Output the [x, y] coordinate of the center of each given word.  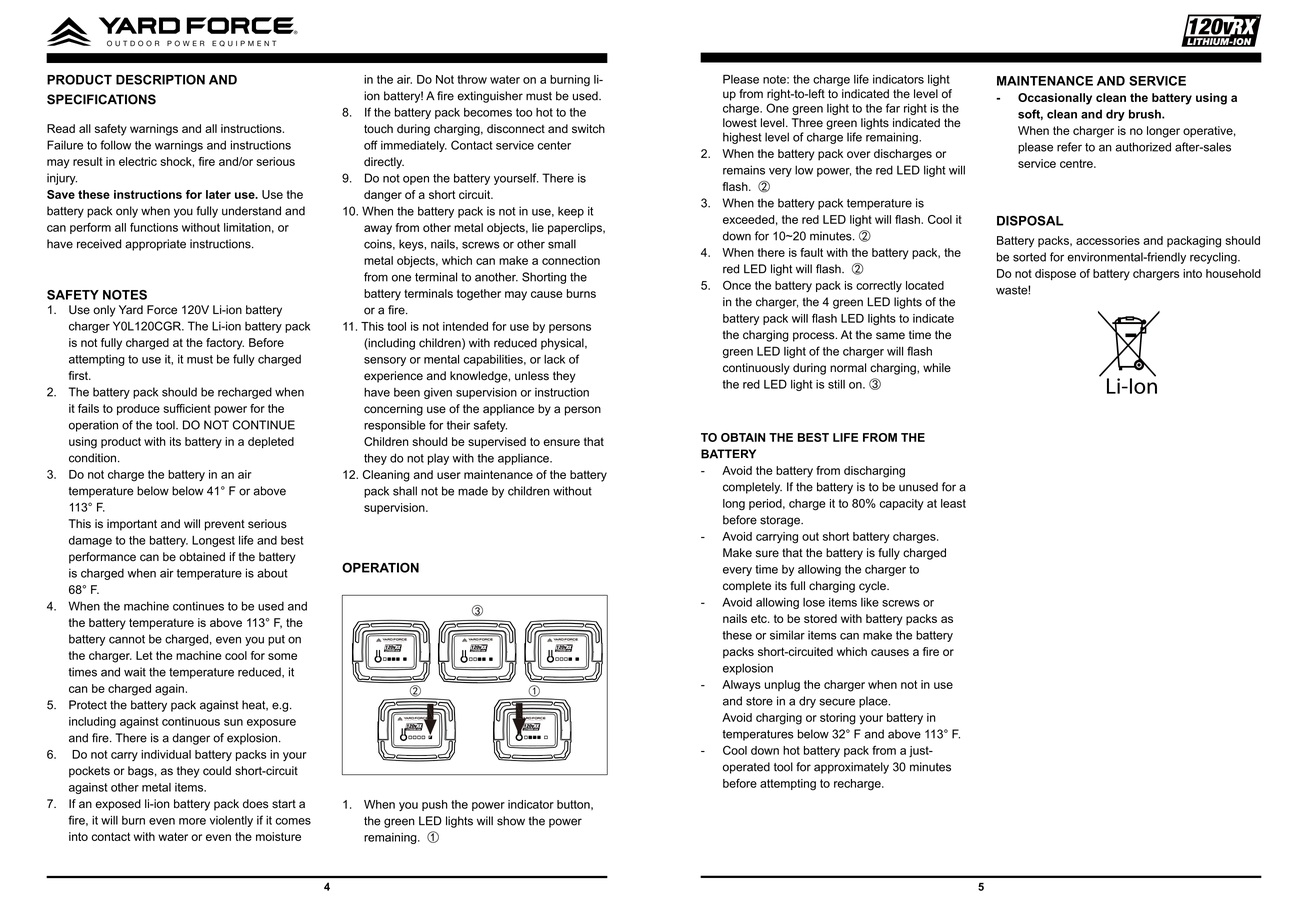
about [272, 573]
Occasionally [1055, 99]
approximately [851, 768]
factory [225, 344]
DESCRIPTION [160, 79]
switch [588, 129]
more [192, 821]
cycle [873, 587]
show [511, 821]
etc [760, 618]
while [937, 368]
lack [554, 359]
